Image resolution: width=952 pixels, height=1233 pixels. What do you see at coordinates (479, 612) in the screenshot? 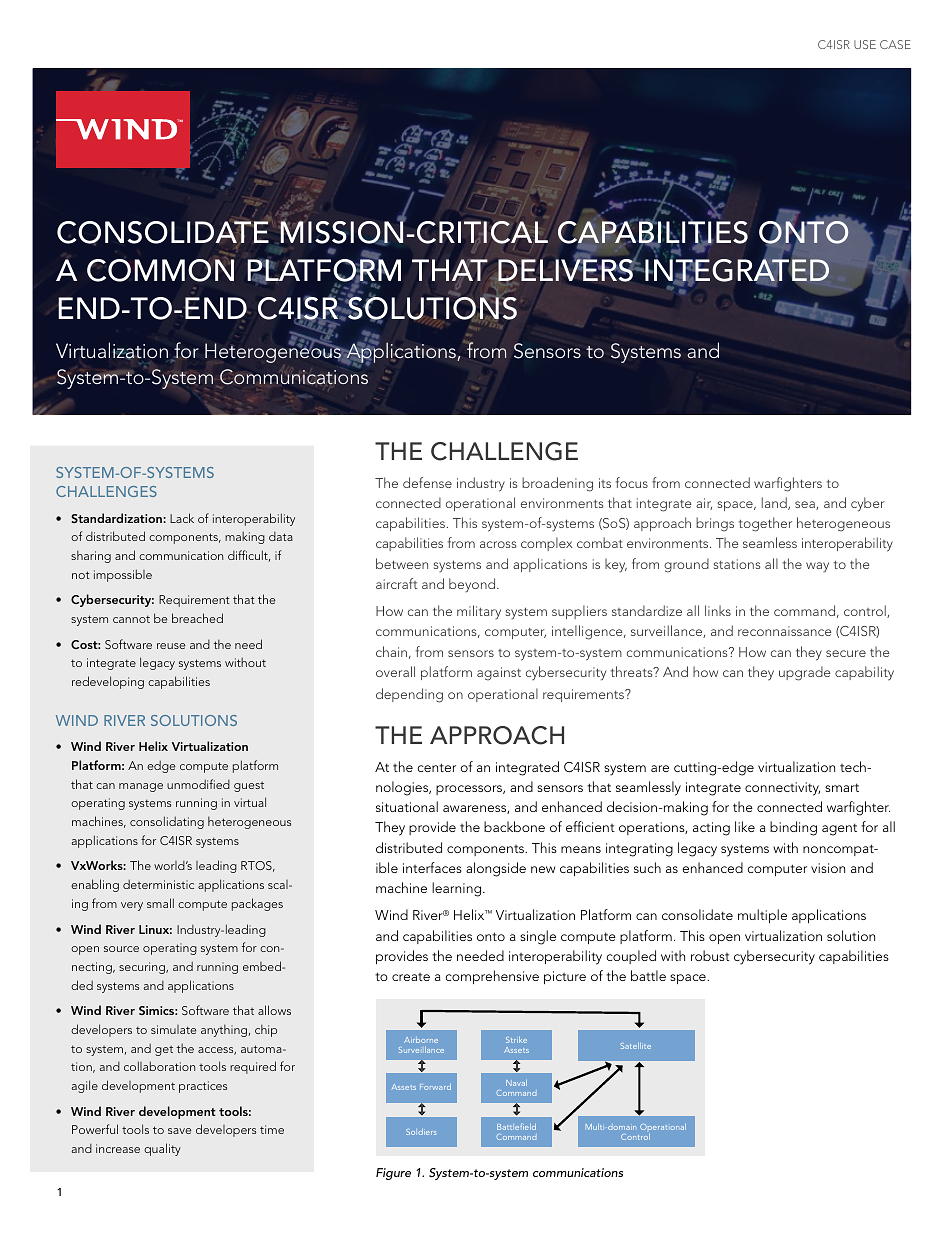
I see `military` at bounding box center [479, 612].
